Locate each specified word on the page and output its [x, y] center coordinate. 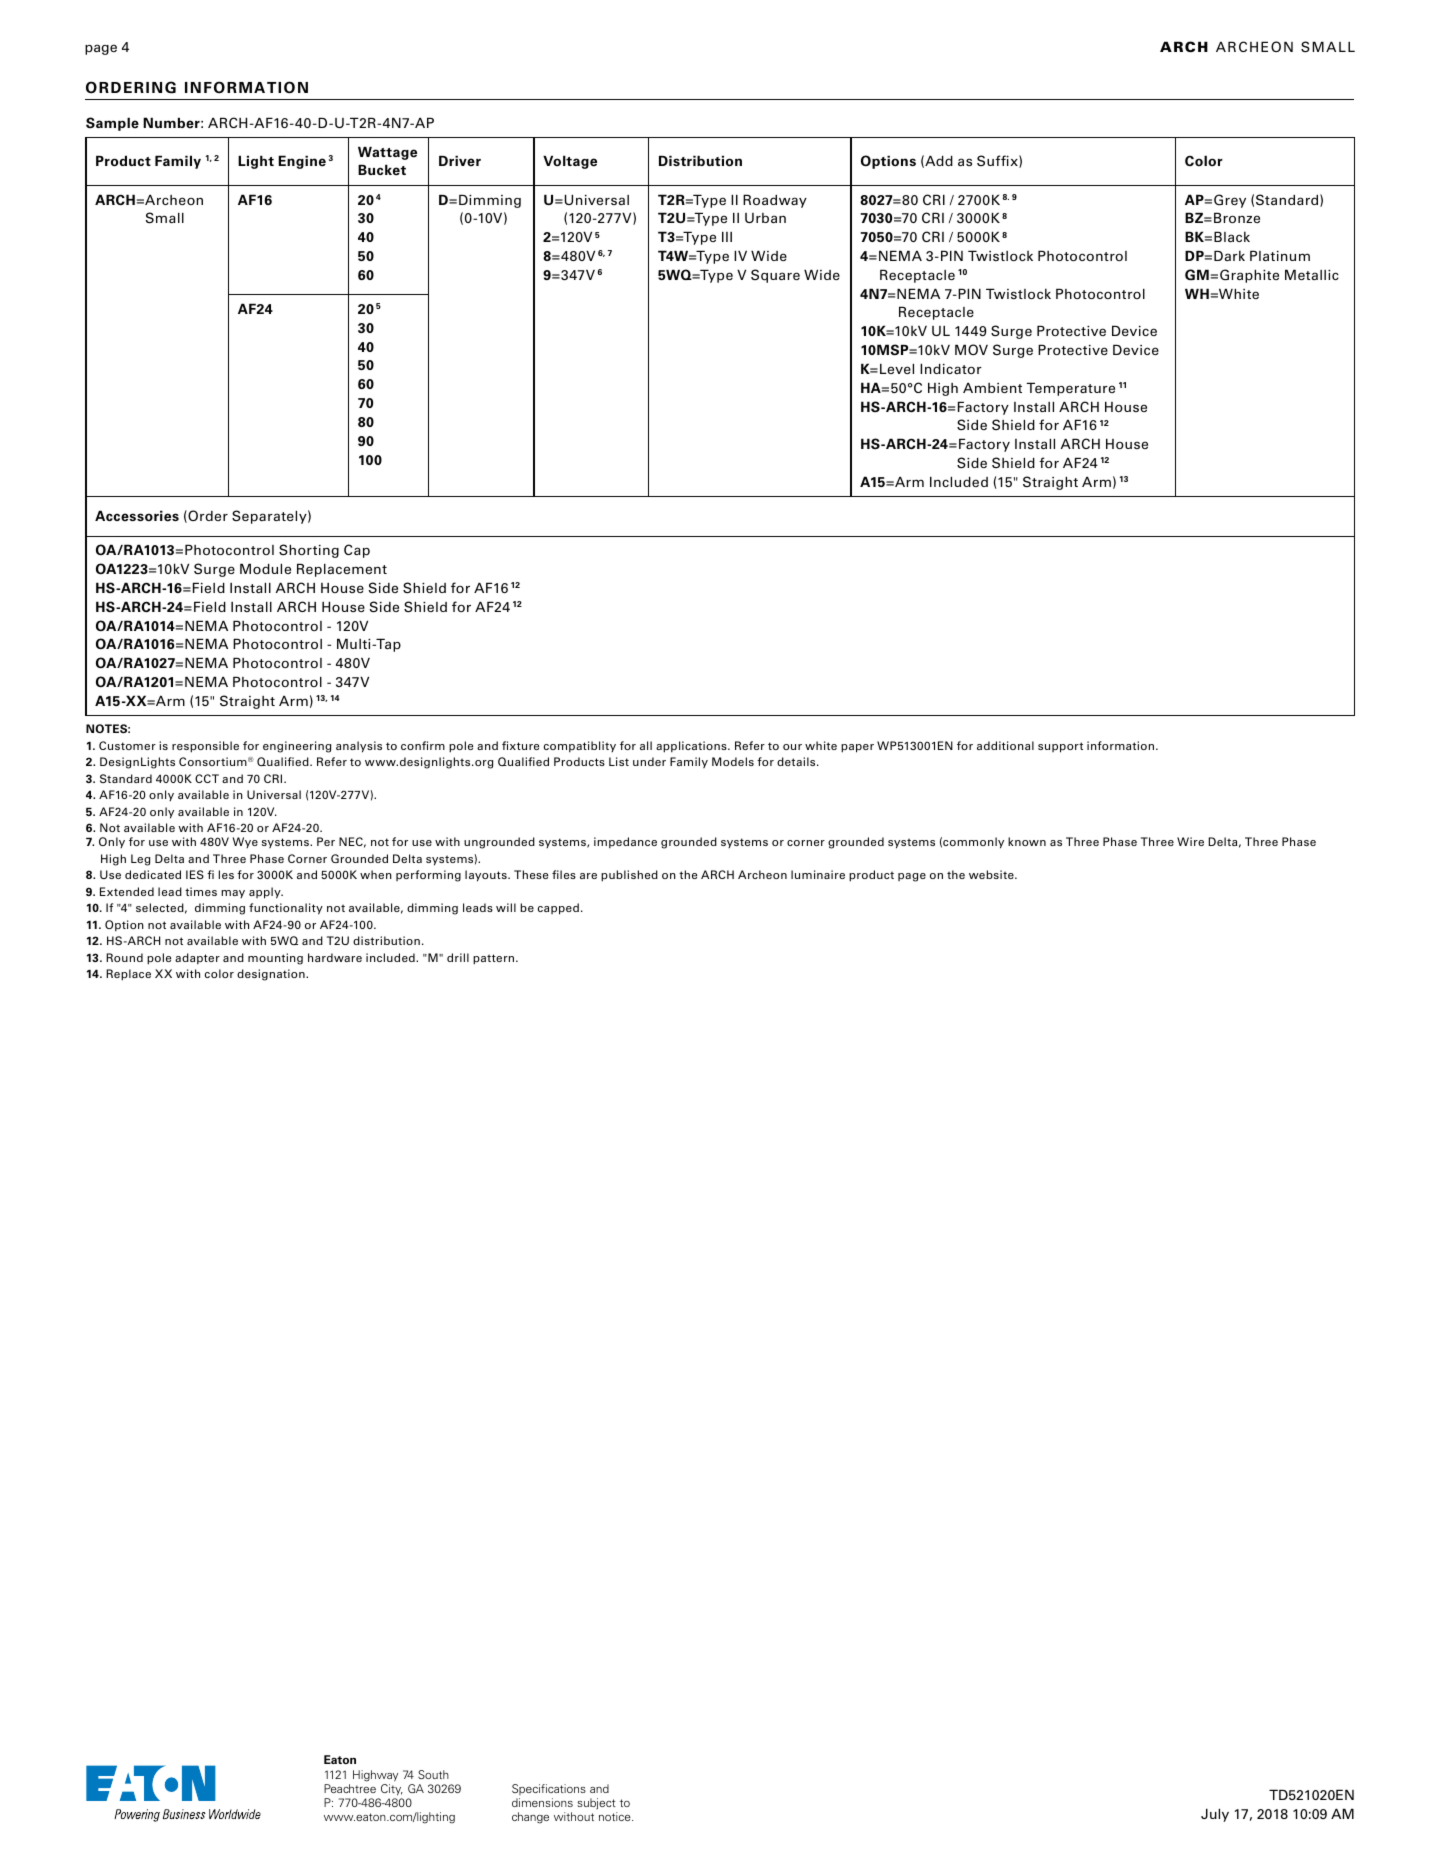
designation [272, 975]
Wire [1190, 841]
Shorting [309, 551]
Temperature [1070, 389]
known [1027, 841]
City [392, 1790]
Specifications [549, 1789]
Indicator [951, 368]
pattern [495, 959]
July [1215, 1815]
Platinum [1280, 255]
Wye [245, 842]
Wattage [387, 153]
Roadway [775, 201]
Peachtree [350, 1788]
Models [733, 761]
